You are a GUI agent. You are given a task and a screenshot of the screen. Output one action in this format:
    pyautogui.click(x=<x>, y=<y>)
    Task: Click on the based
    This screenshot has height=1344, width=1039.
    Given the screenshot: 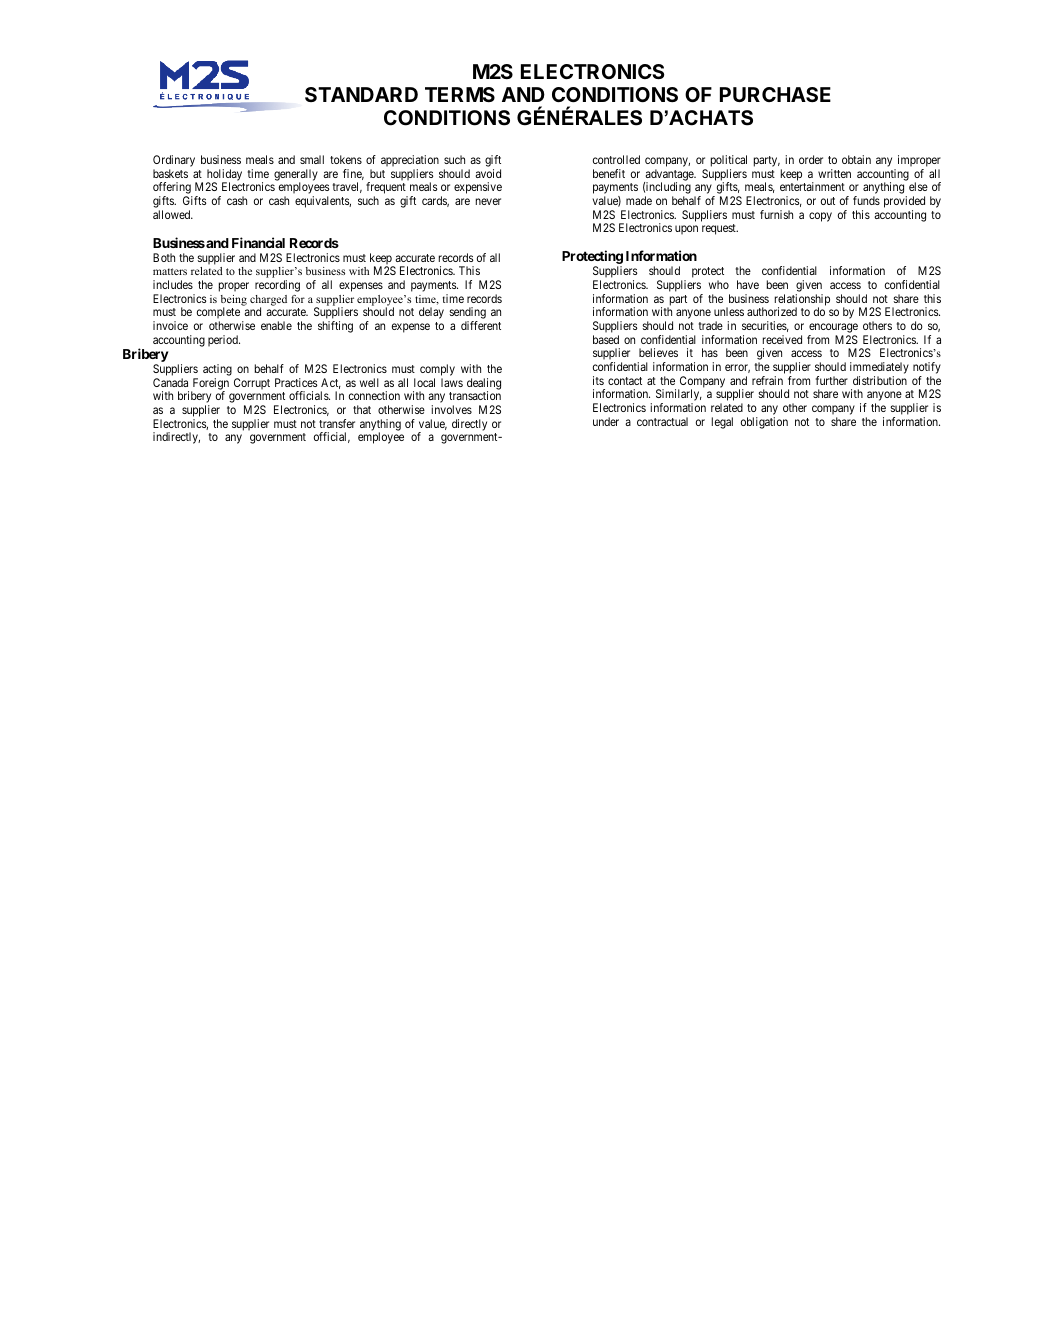 What is the action you would take?
    pyautogui.click(x=606, y=339)
